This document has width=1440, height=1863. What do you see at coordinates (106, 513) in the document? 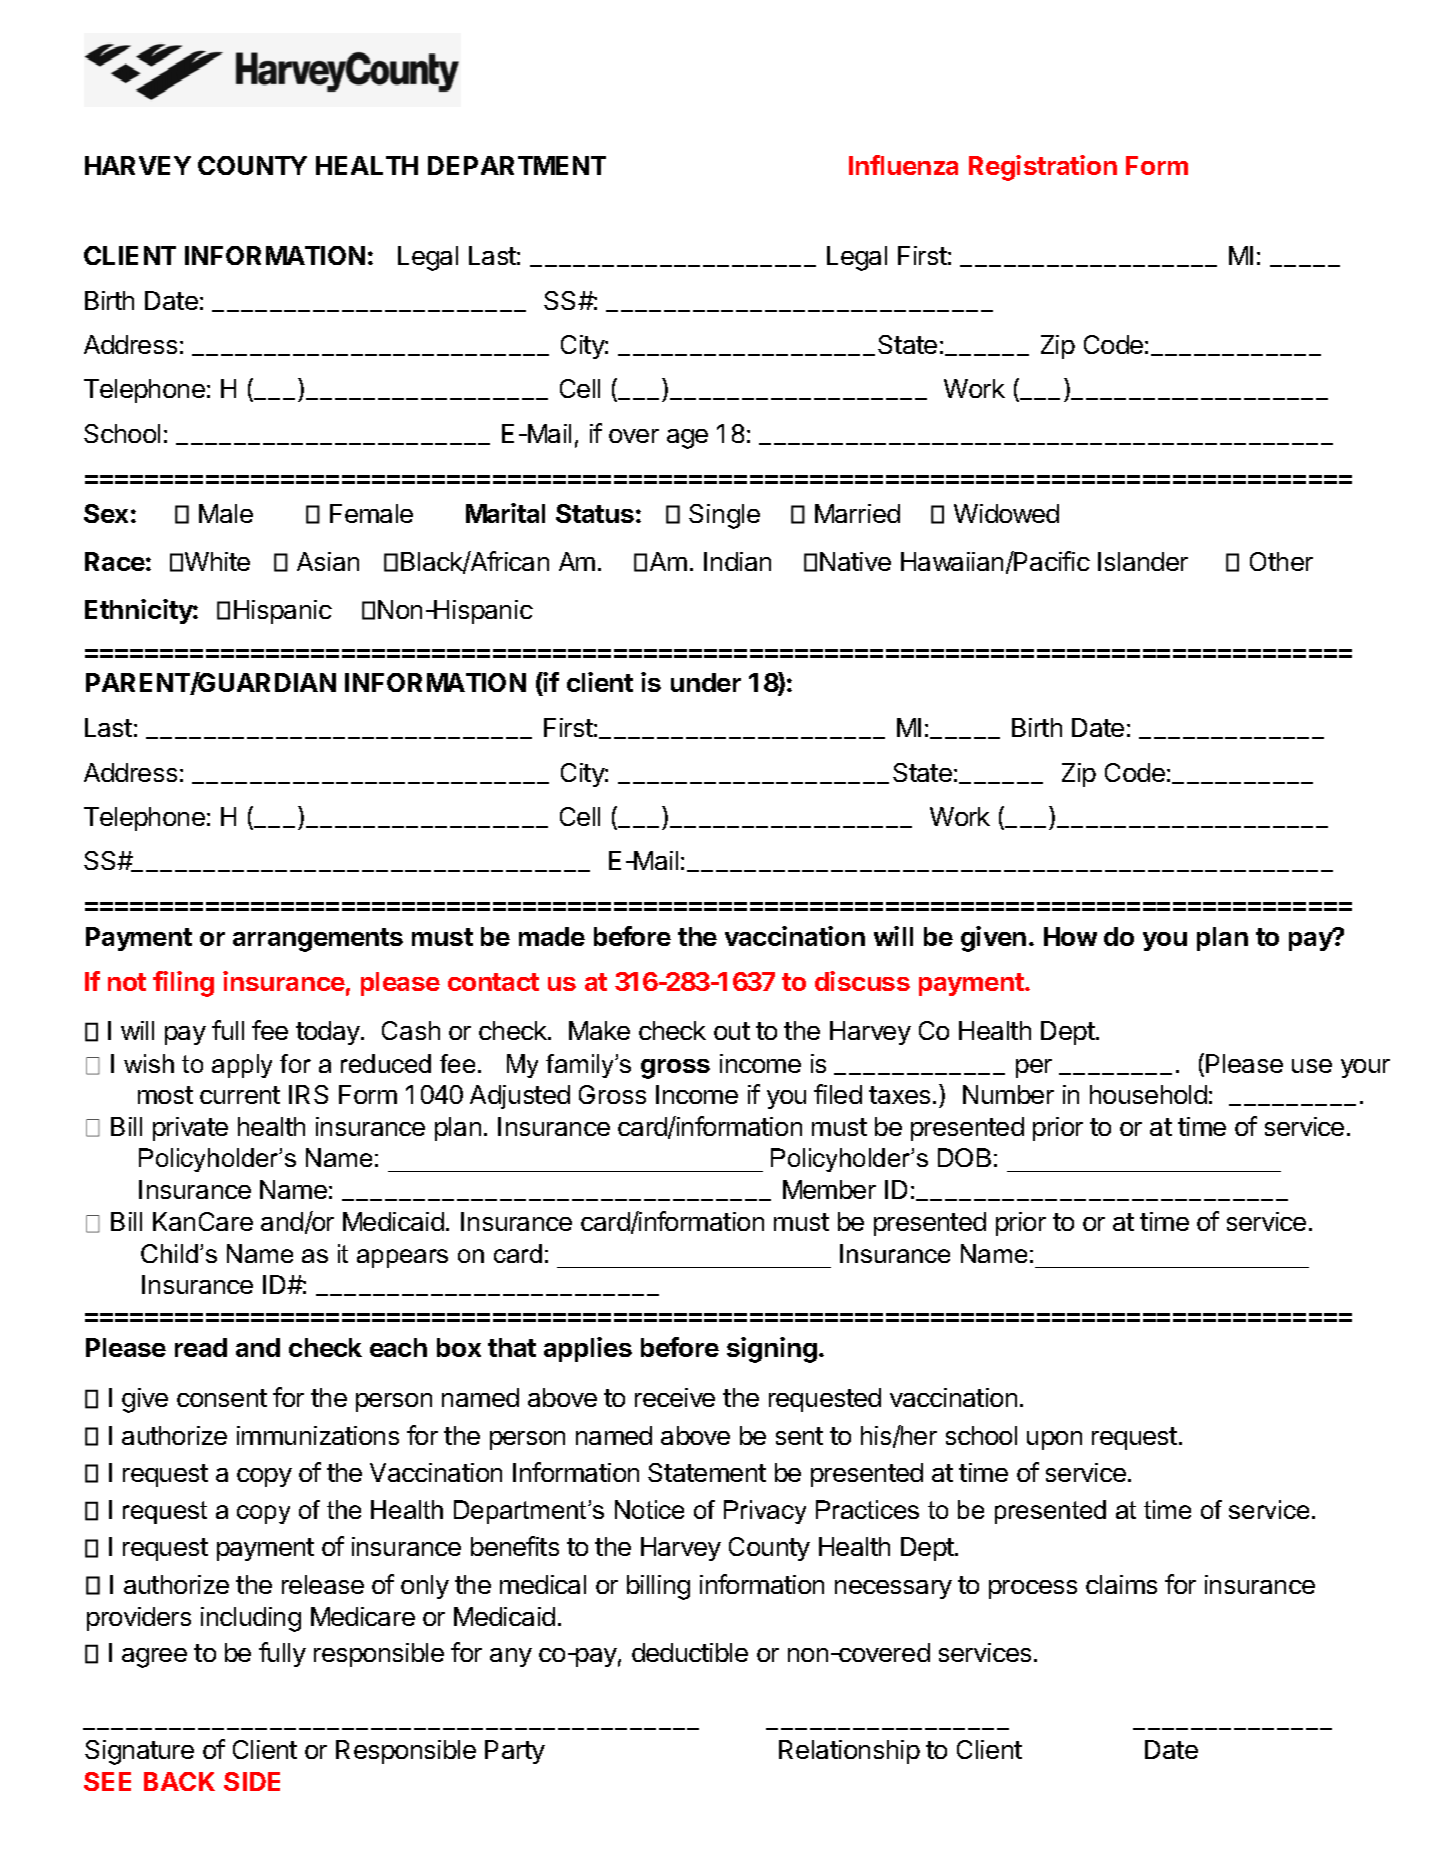
I see `Sex` at bounding box center [106, 513].
